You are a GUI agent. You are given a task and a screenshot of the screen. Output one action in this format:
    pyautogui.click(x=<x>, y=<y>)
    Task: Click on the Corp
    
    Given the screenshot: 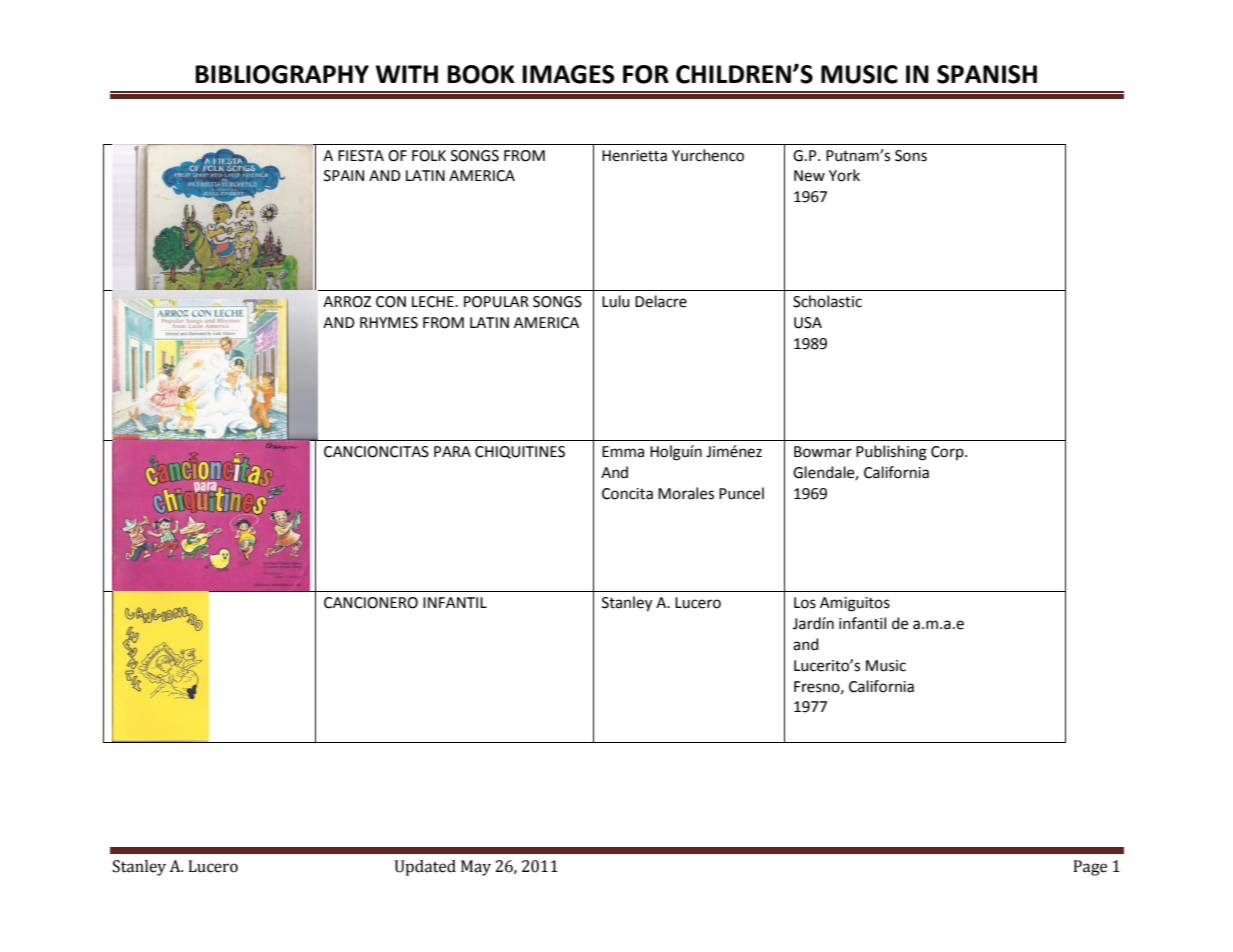 What is the action you would take?
    pyautogui.click(x=948, y=453)
